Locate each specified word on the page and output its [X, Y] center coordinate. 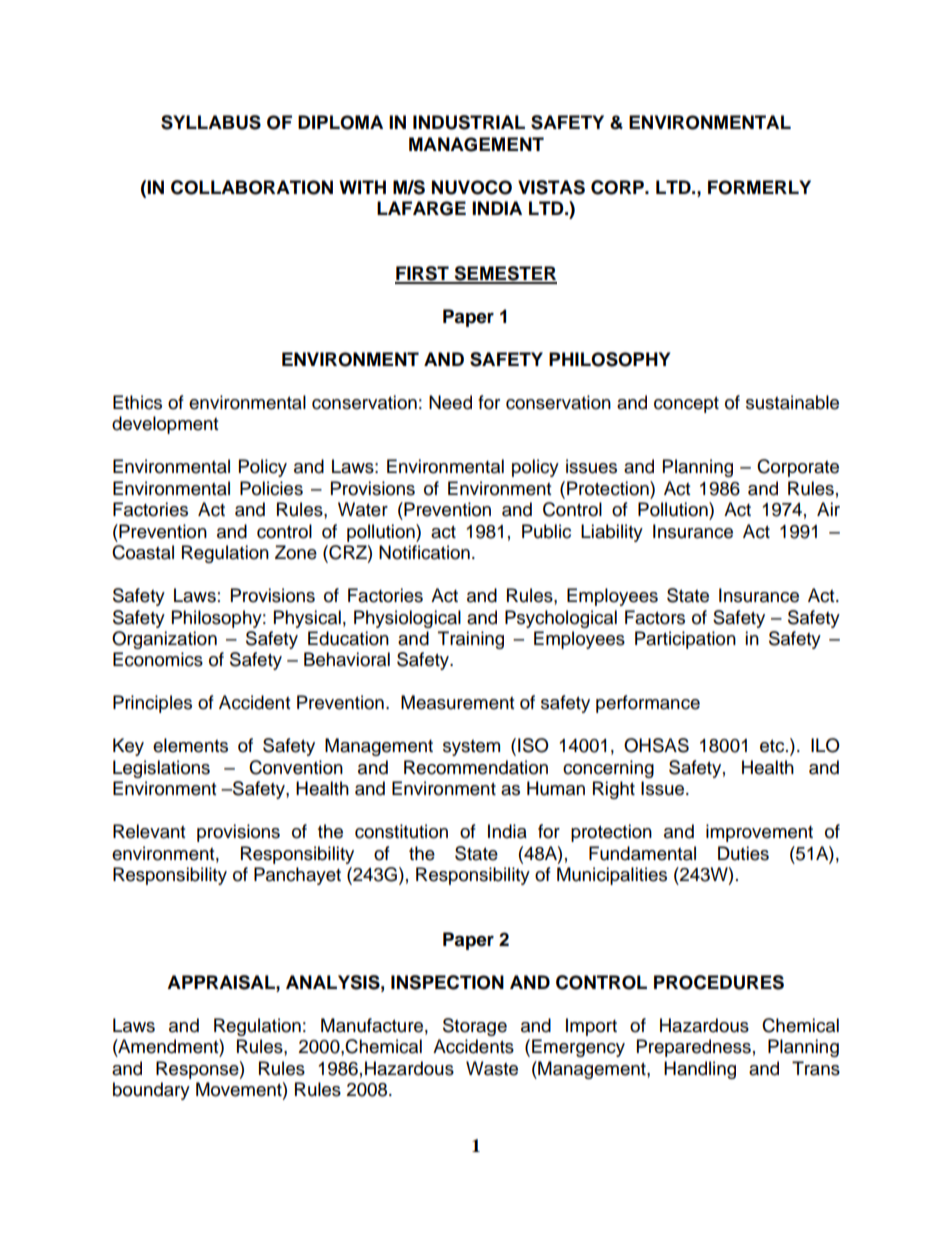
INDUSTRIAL [469, 122]
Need [450, 402]
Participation [685, 640]
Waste [492, 1068]
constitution [401, 831]
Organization [164, 640]
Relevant [149, 831]
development [165, 425]
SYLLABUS [211, 122]
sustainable [792, 402]
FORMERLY [759, 187]
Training [471, 640]
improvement [759, 833]
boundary [151, 1091]
